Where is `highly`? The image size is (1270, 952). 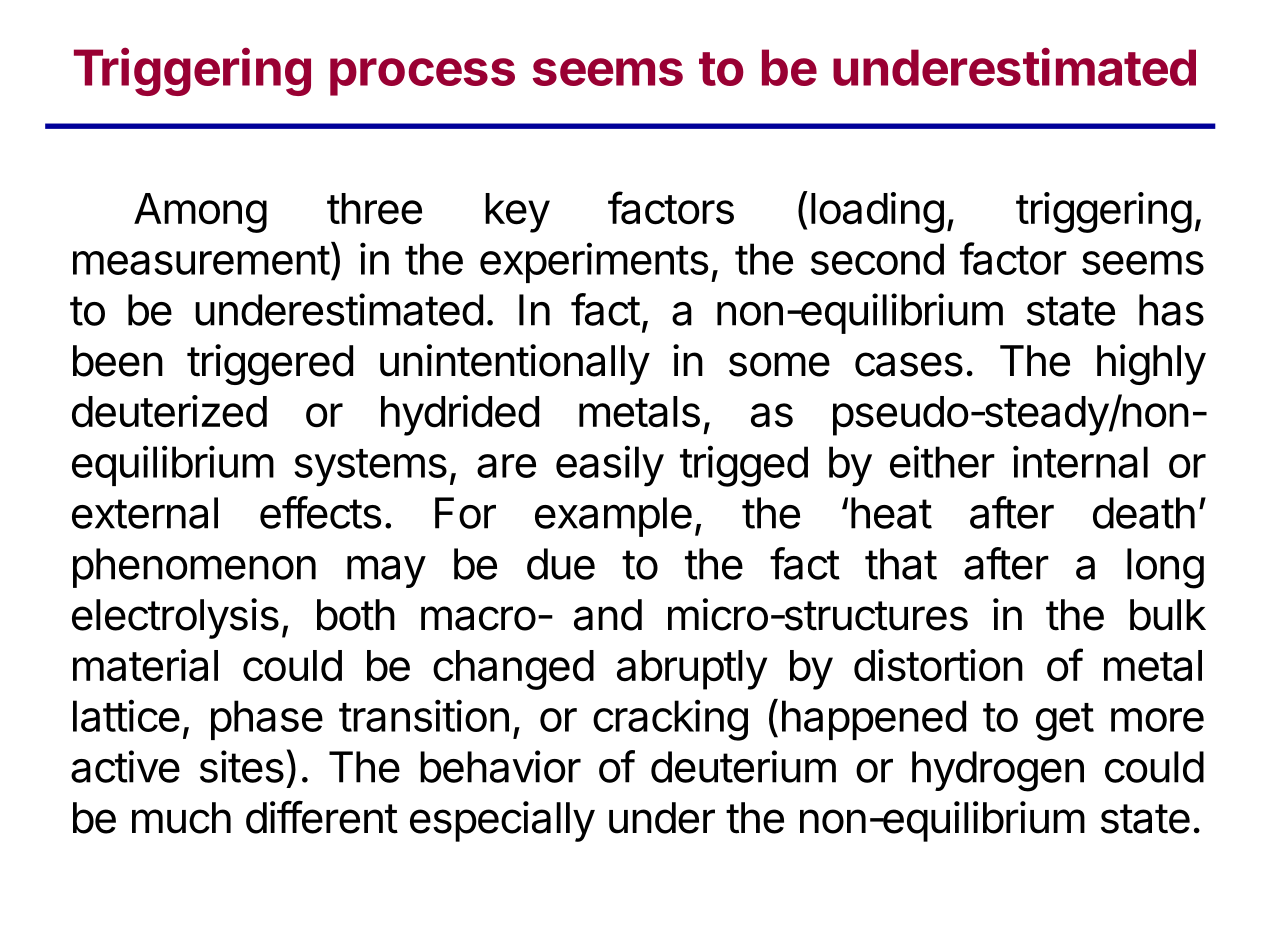
highly is located at coordinates (1151, 364).
